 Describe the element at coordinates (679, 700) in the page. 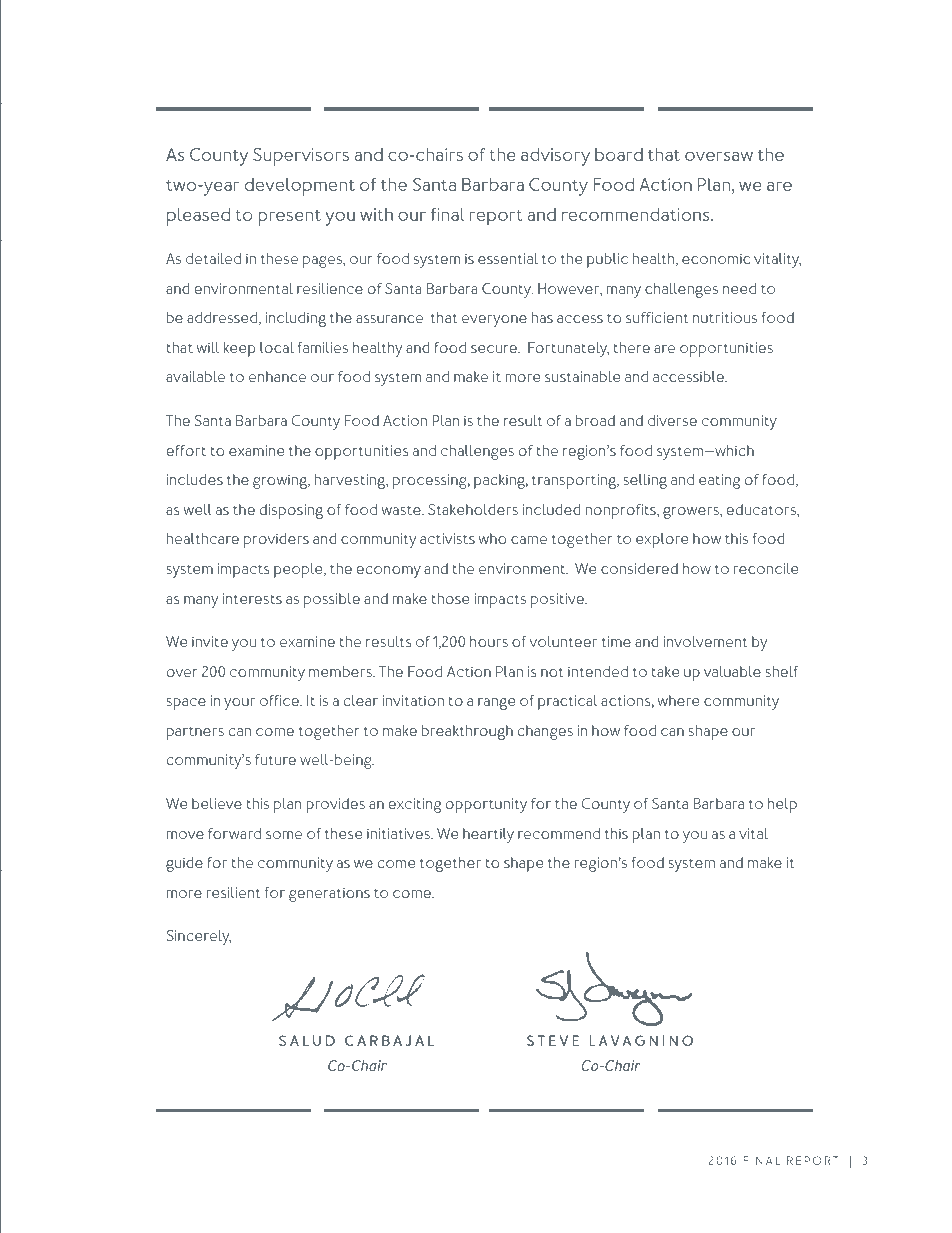

I see `where` at that location.
